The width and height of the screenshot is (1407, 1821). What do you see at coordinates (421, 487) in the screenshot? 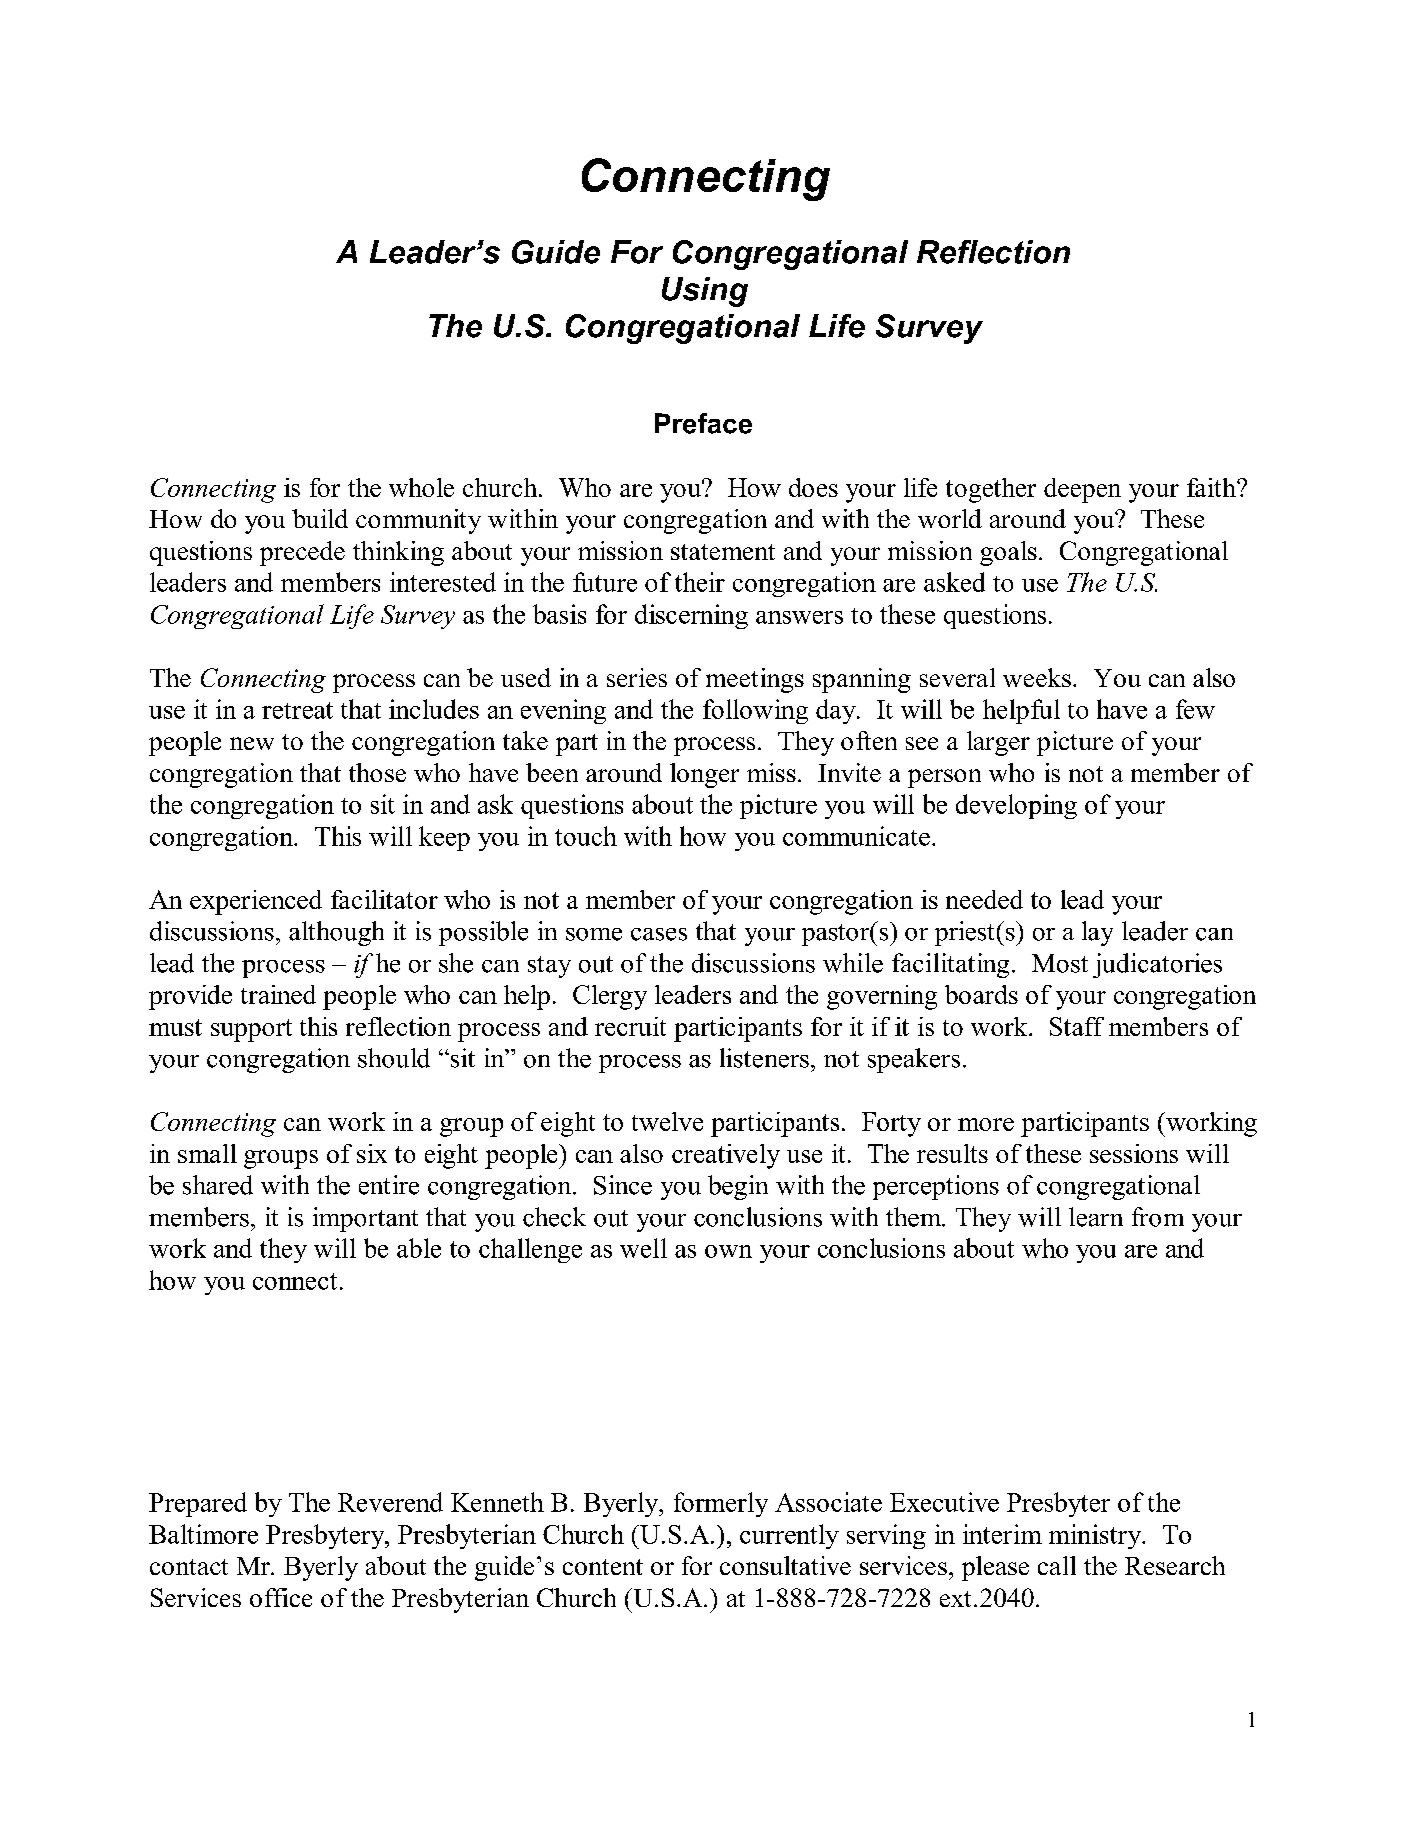
I see `whole` at bounding box center [421, 487].
